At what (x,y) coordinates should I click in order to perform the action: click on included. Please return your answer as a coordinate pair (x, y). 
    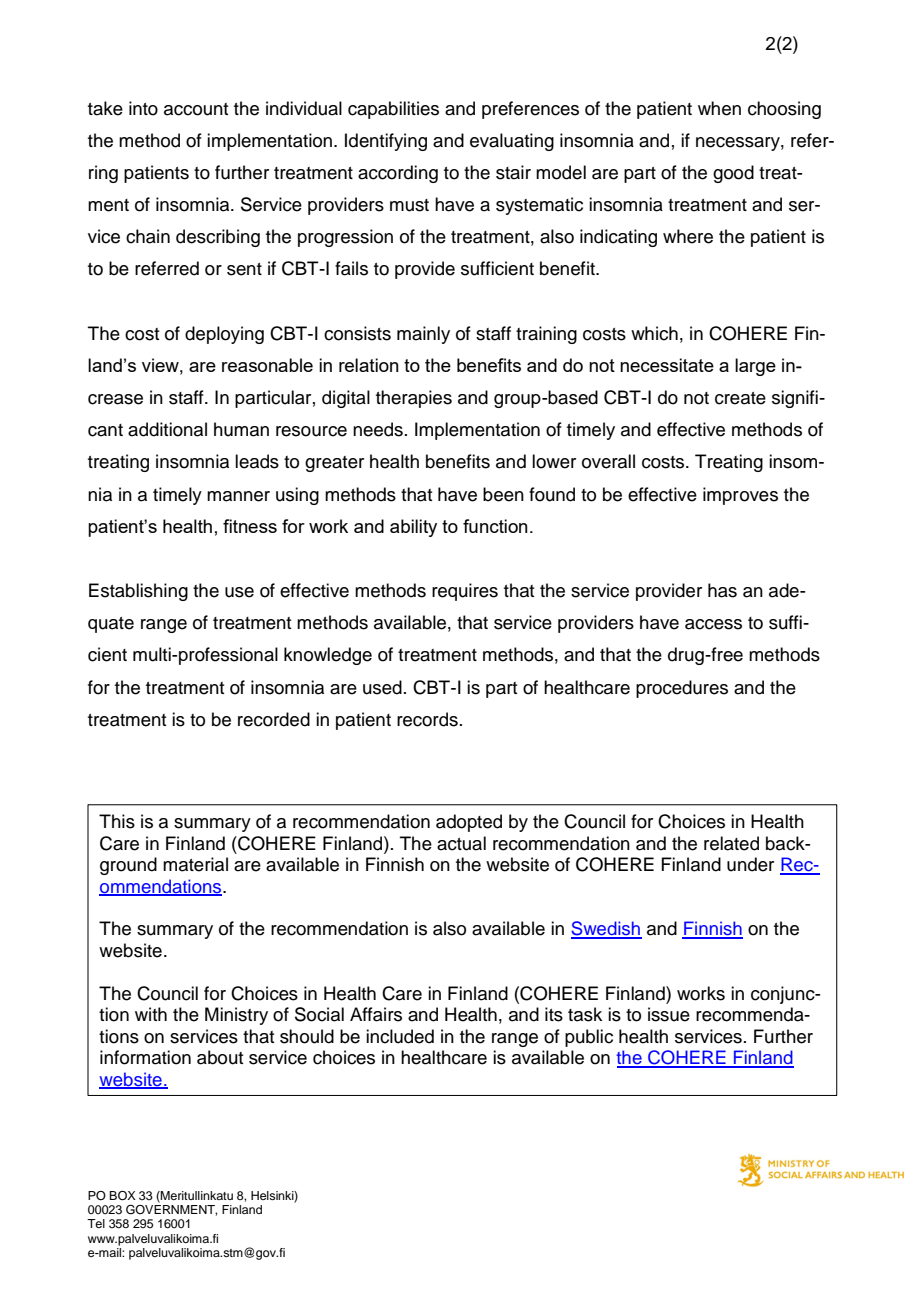
    Looking at the image, I should click on (400, 1036).
